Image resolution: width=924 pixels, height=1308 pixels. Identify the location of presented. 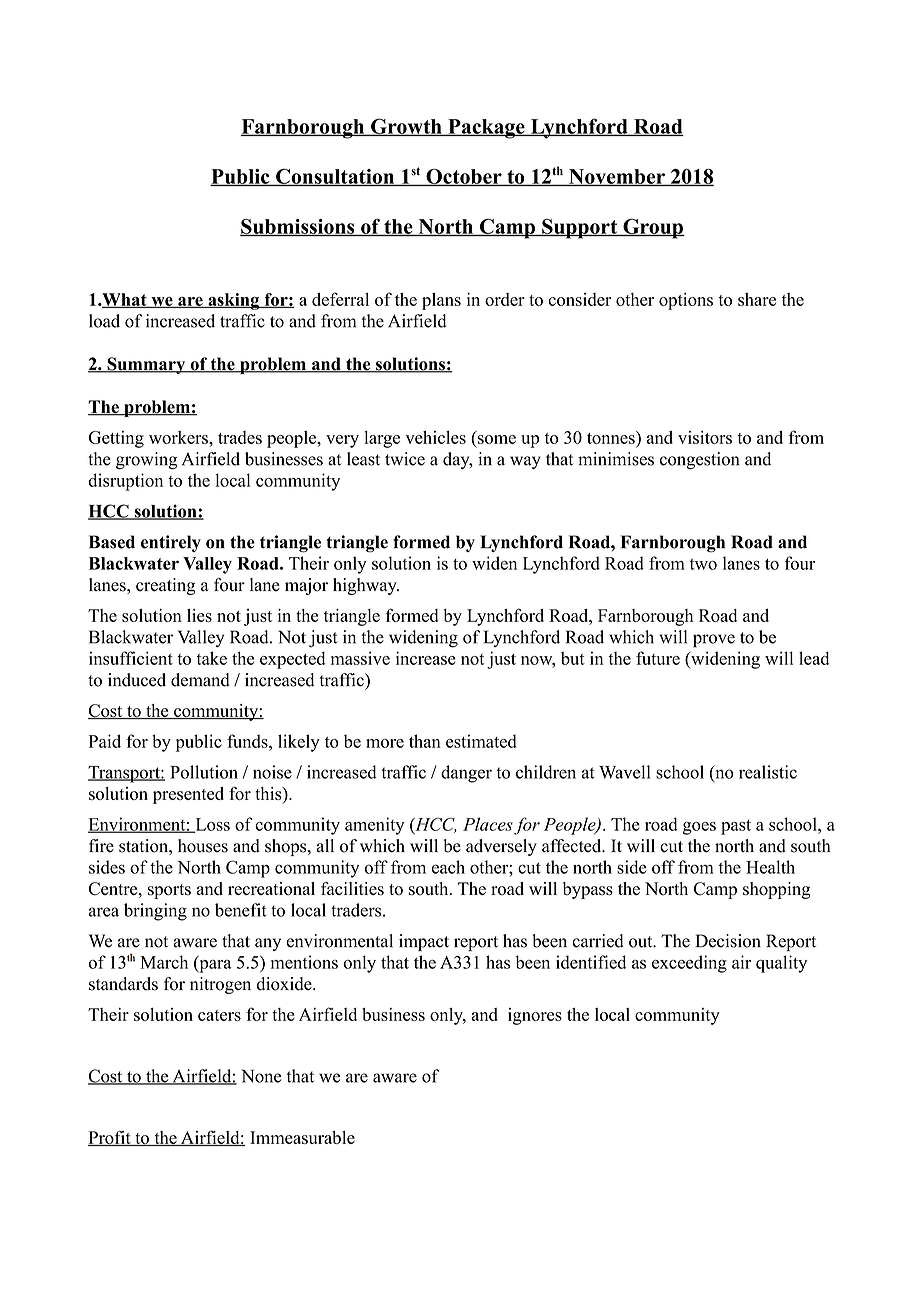
(188, 795).
